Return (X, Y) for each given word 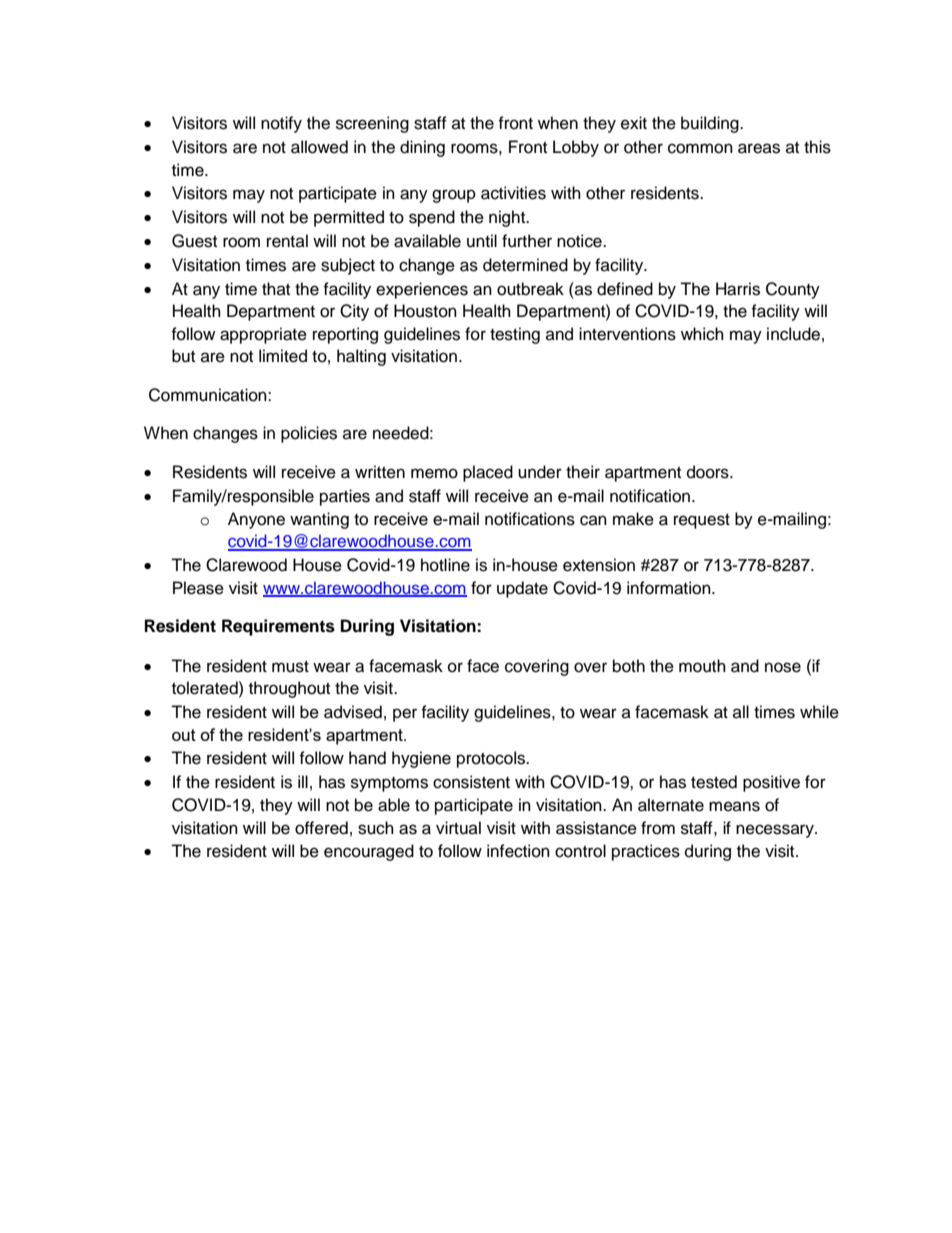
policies (309, 434)
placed (488, 473)
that (276, 288)
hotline (445, 565)
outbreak (530, 289)
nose (783, 667)
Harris (738, 289)
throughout (289, 689)
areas (759, 148)
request (702, 521)
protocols (492, 759)
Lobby (576, 148)
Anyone (256, 520)
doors (709, 472)
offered (321, 828)
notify (281, 124)
